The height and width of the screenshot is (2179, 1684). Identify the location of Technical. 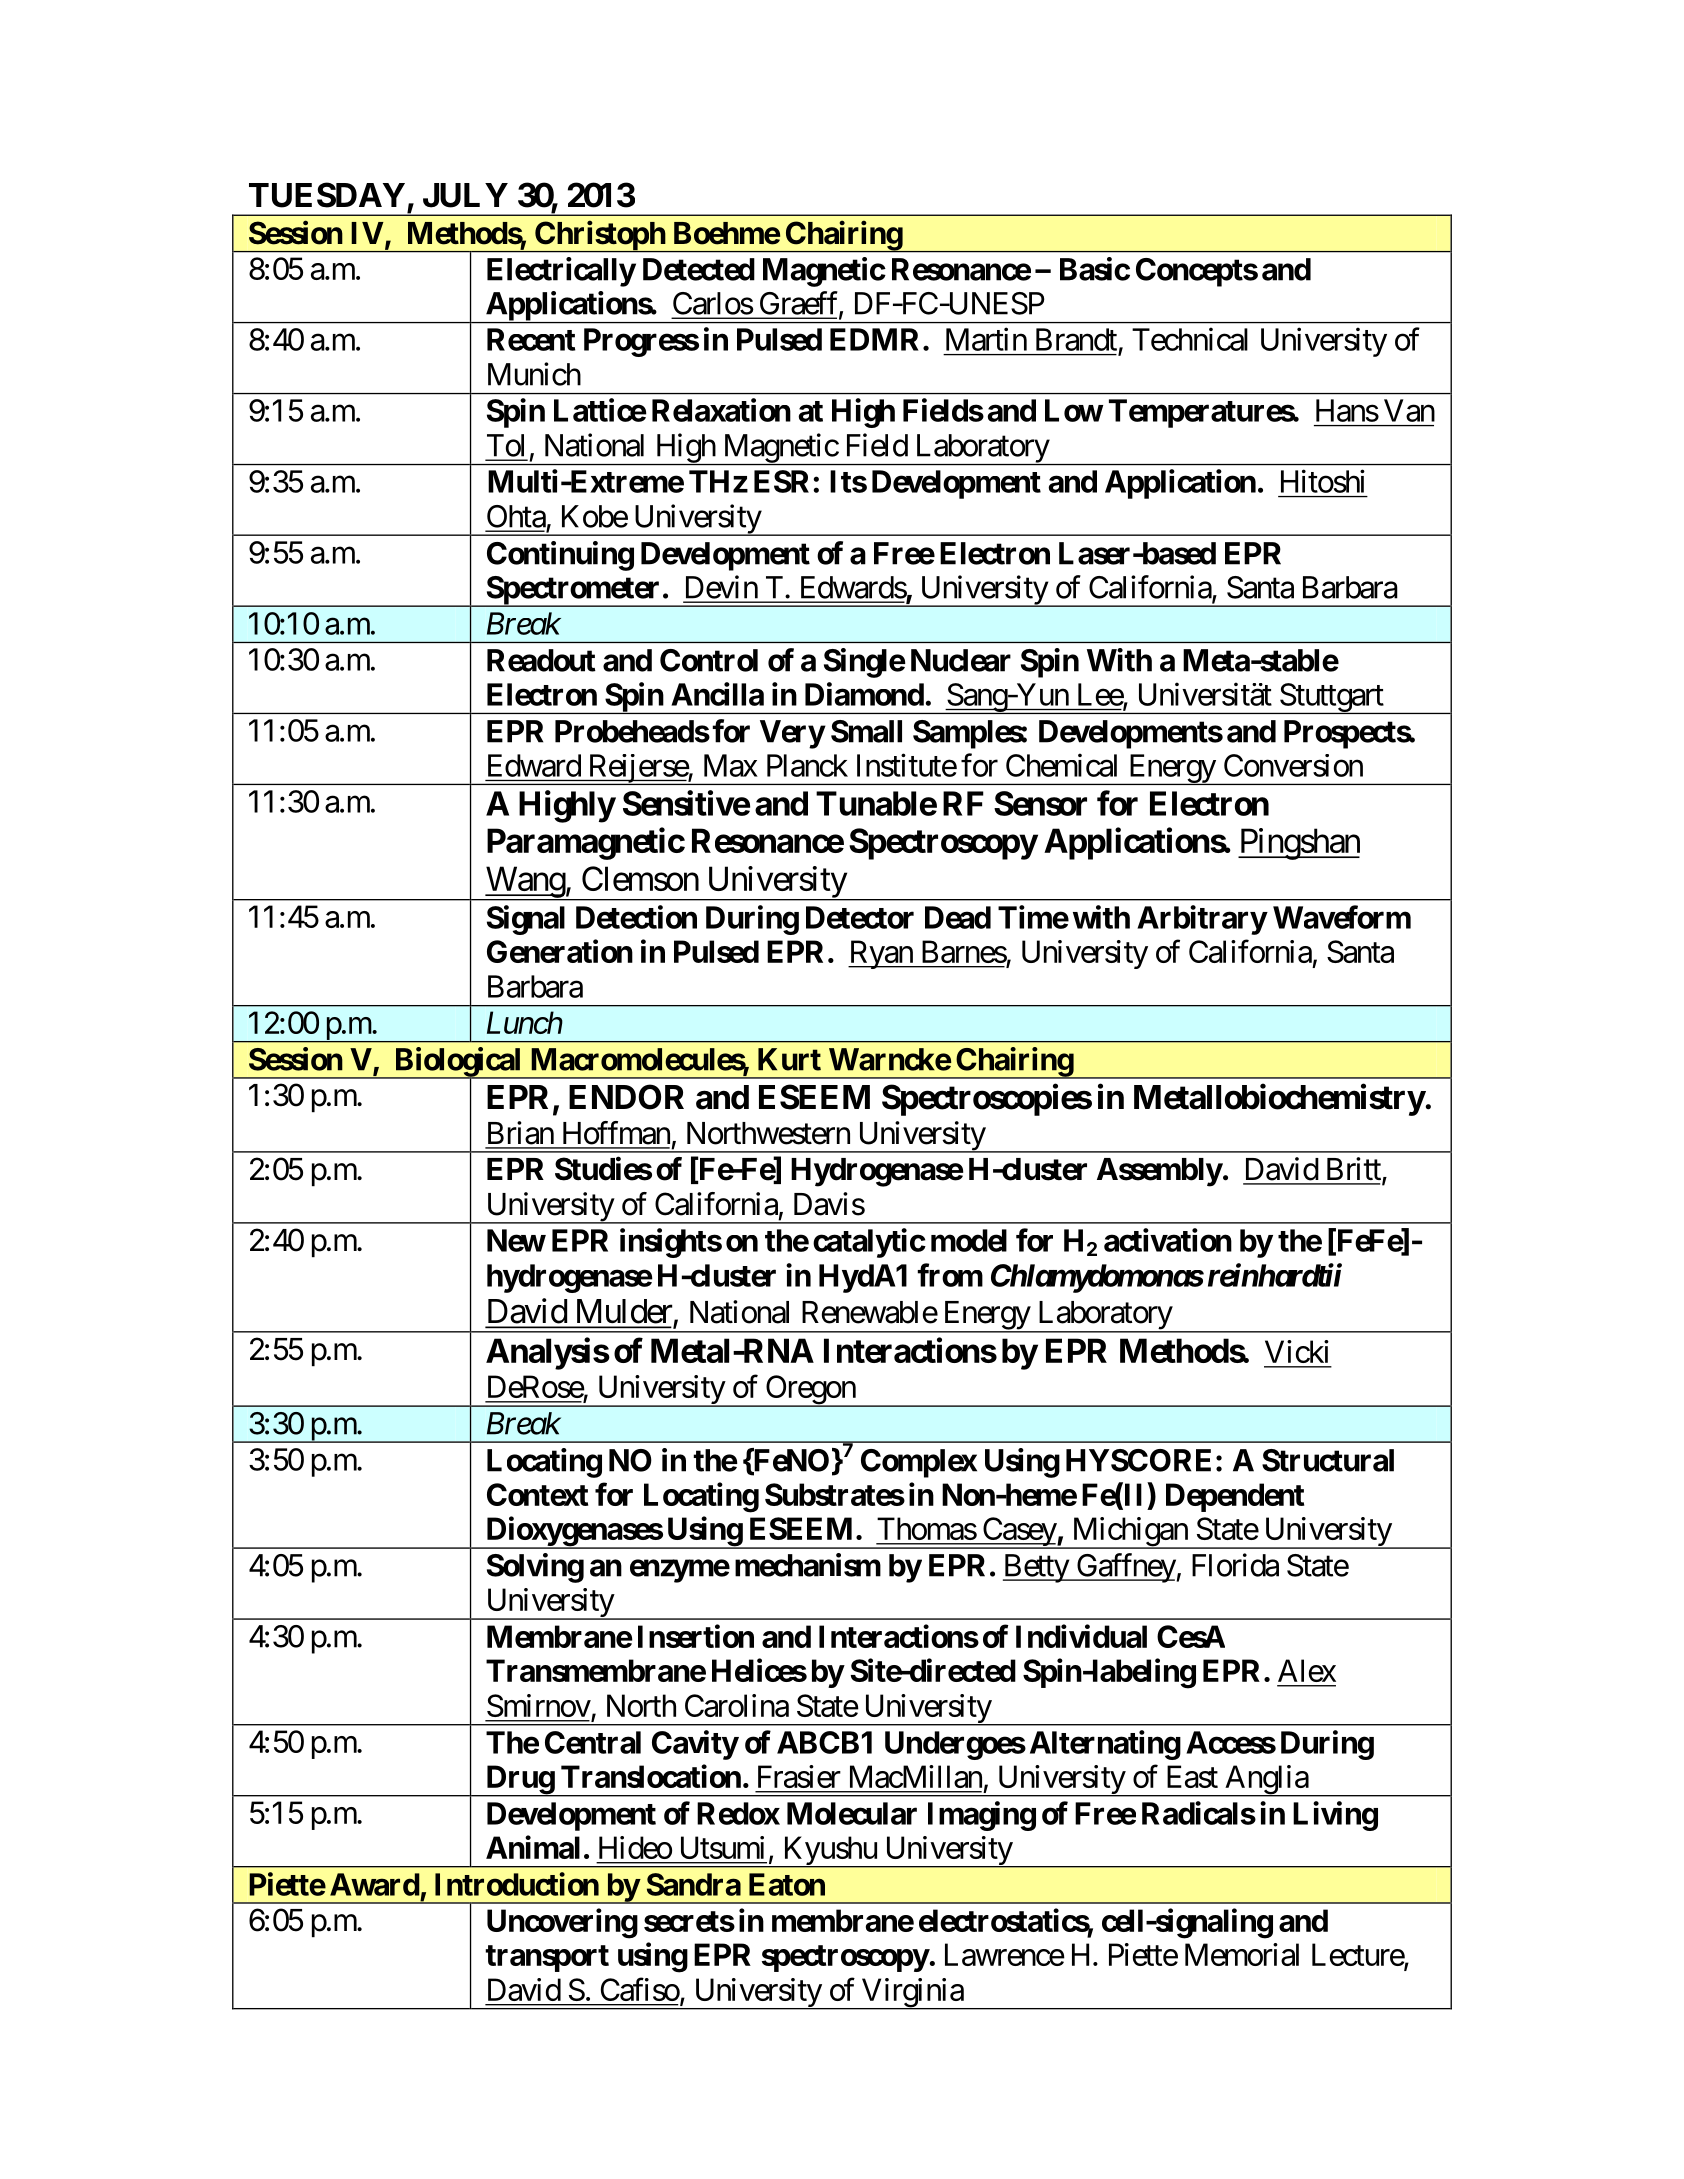
(1190, 339).
